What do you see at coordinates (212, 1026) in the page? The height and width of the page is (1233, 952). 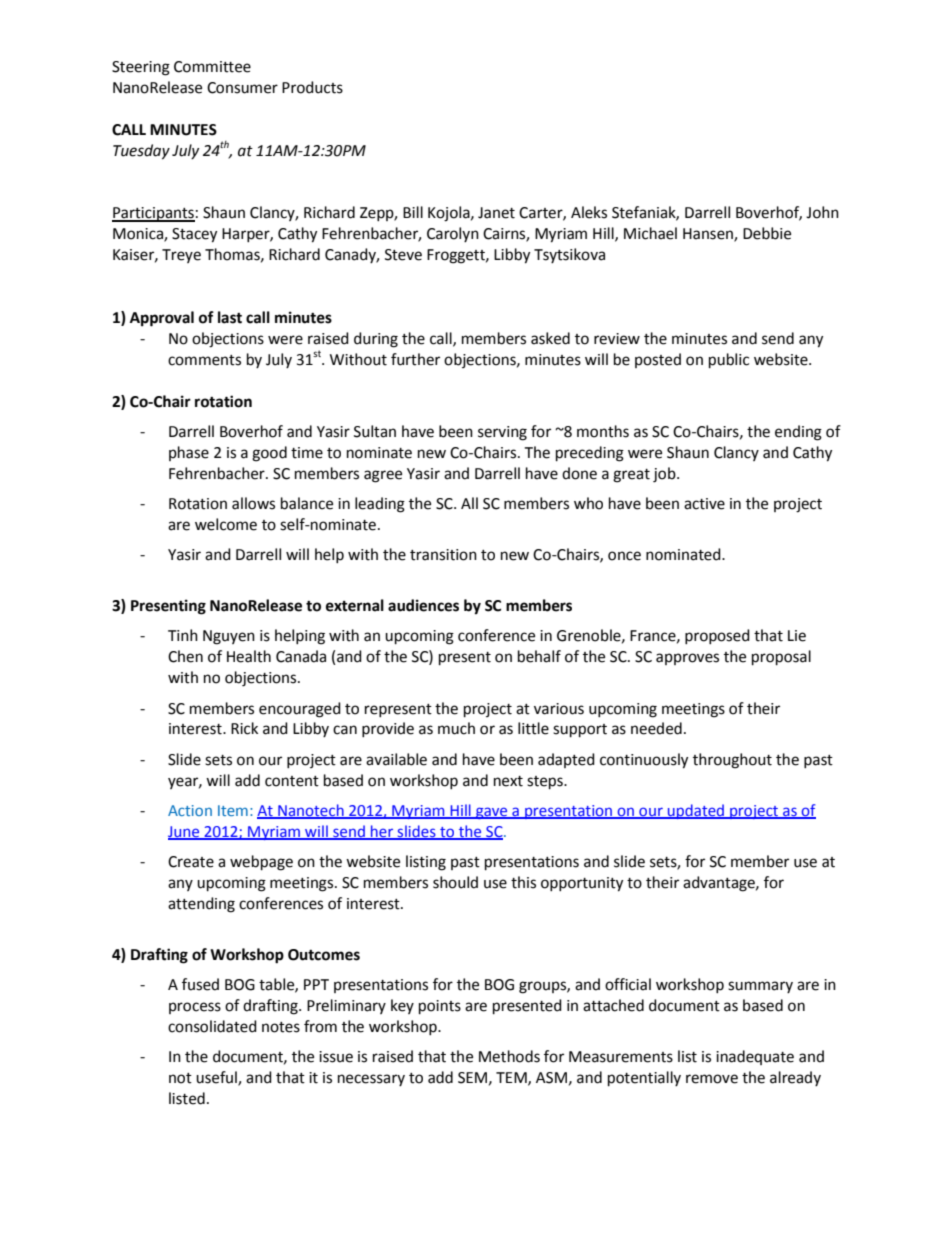 I see `consolidated` at bounding box center [212, 1026].
